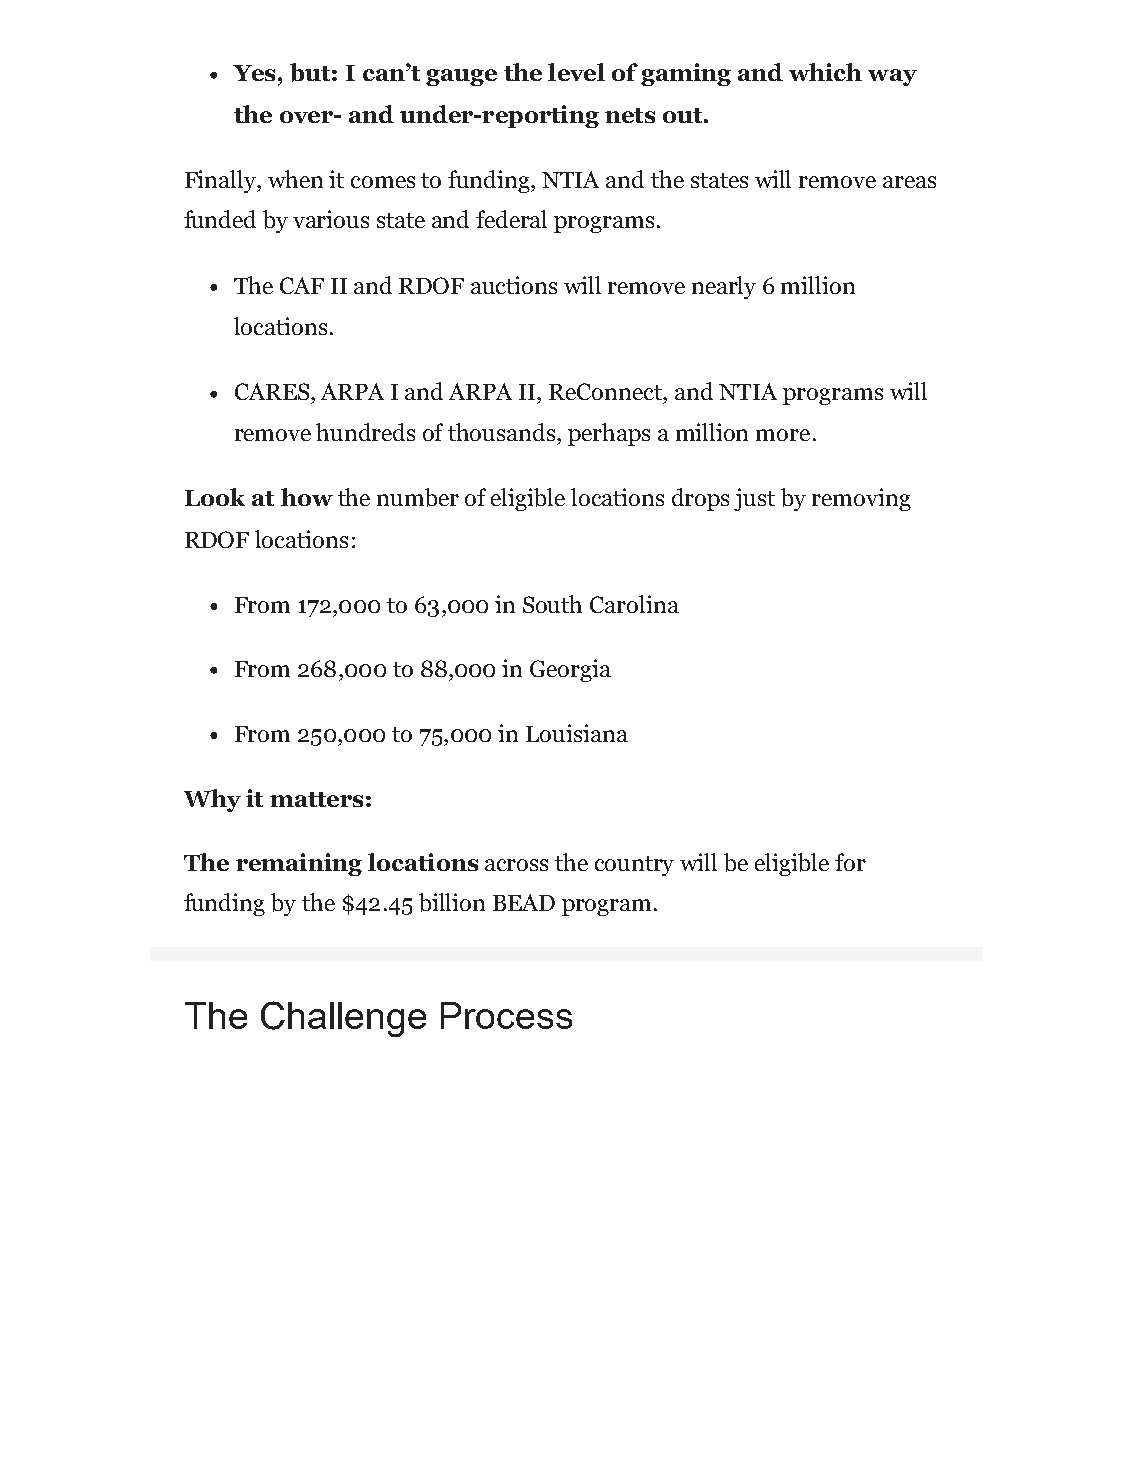 The width and height of the image is (1132, 1465). What do you see at coordinates (552, 604) in the image?
I see `South` at bounding box center [552, 604].
